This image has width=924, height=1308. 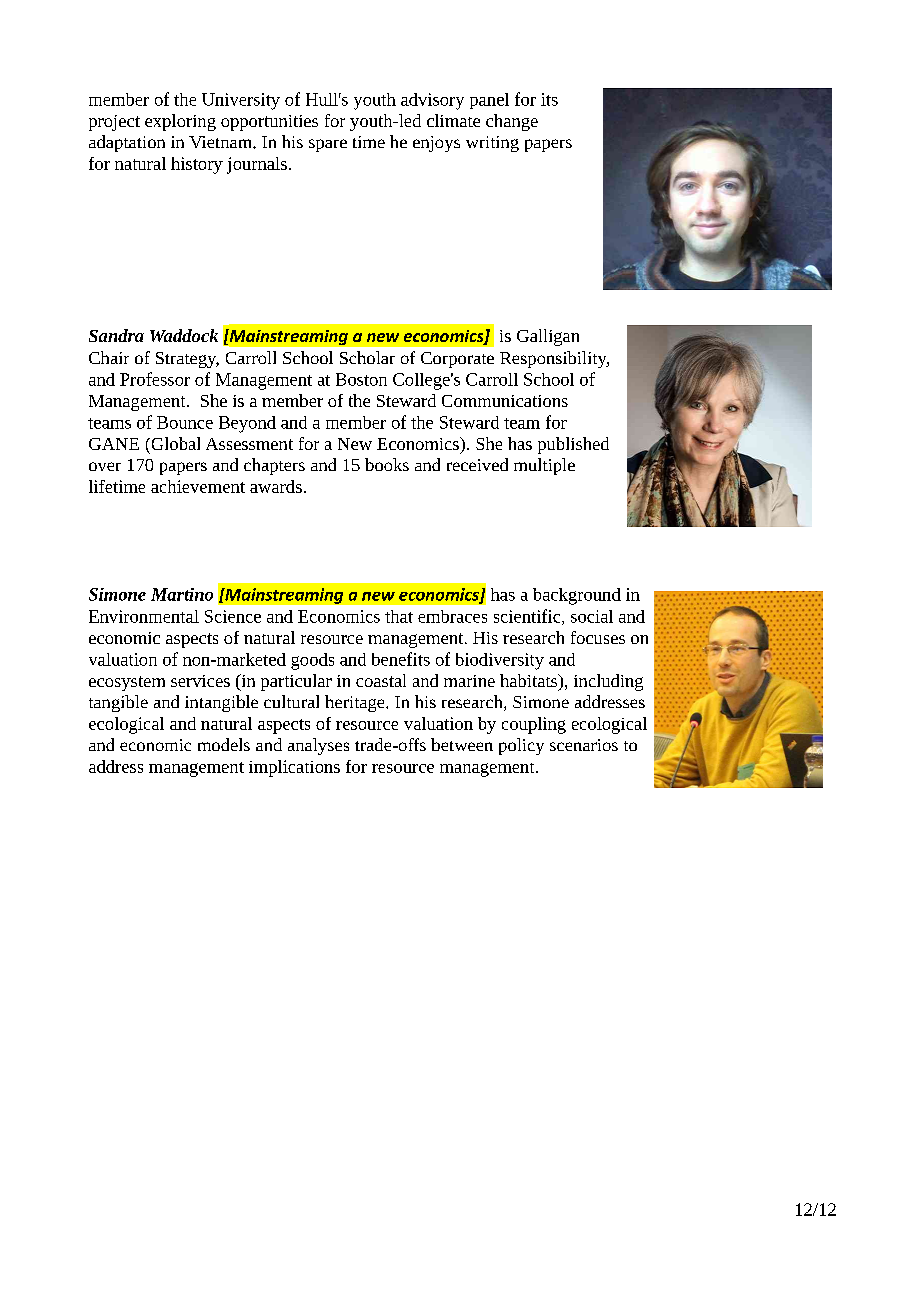 What do you see at coordinates (182, 594) in the image?
I see `Martino` at bounding box center [182, 594].
